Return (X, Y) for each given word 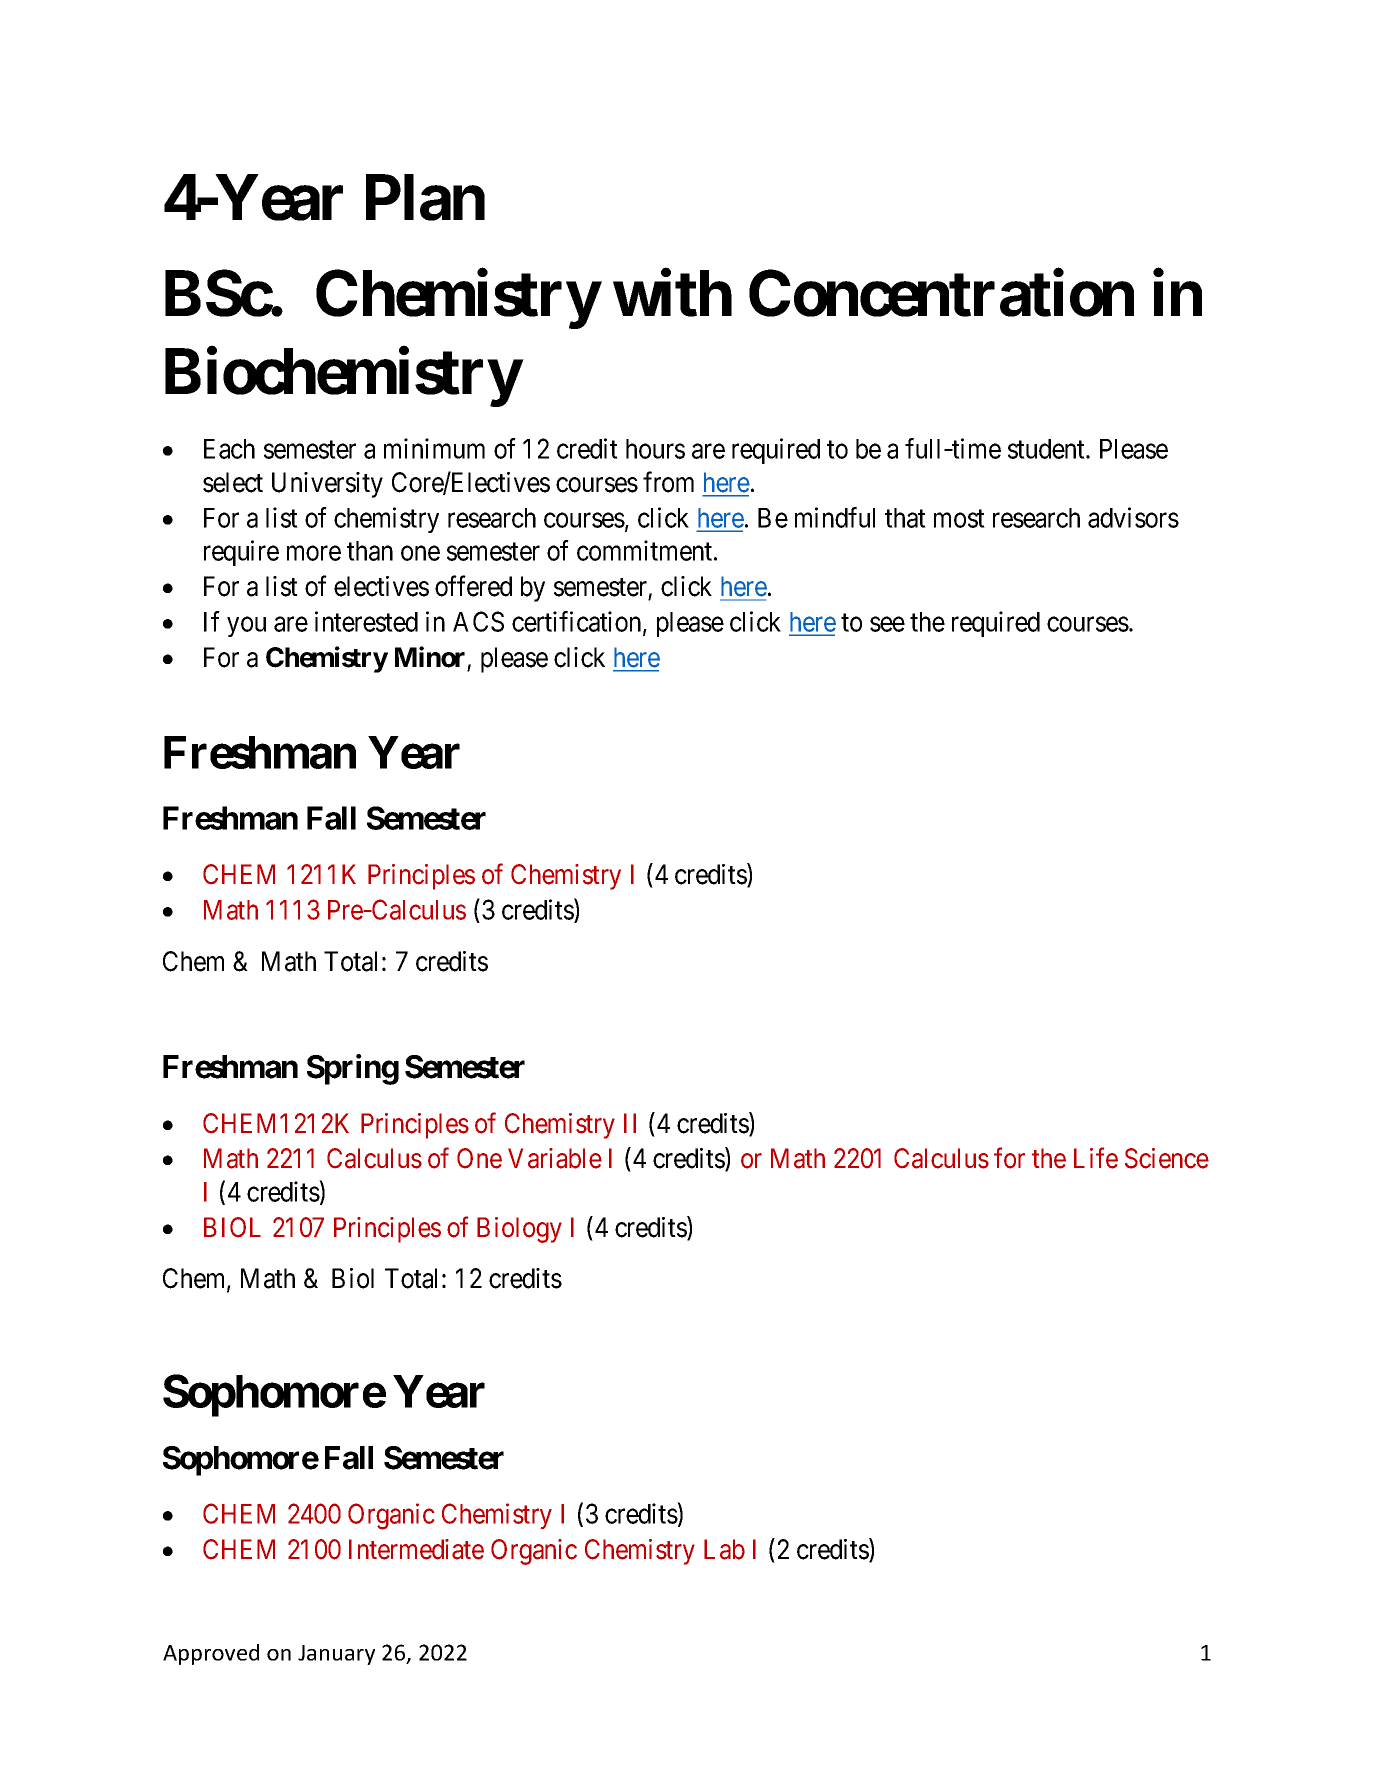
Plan (425, 198)
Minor (430, 657)
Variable (555, 1158)
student (1047, 449)
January (336, 1655)
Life (1096, 1158)
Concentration (941, 293)
